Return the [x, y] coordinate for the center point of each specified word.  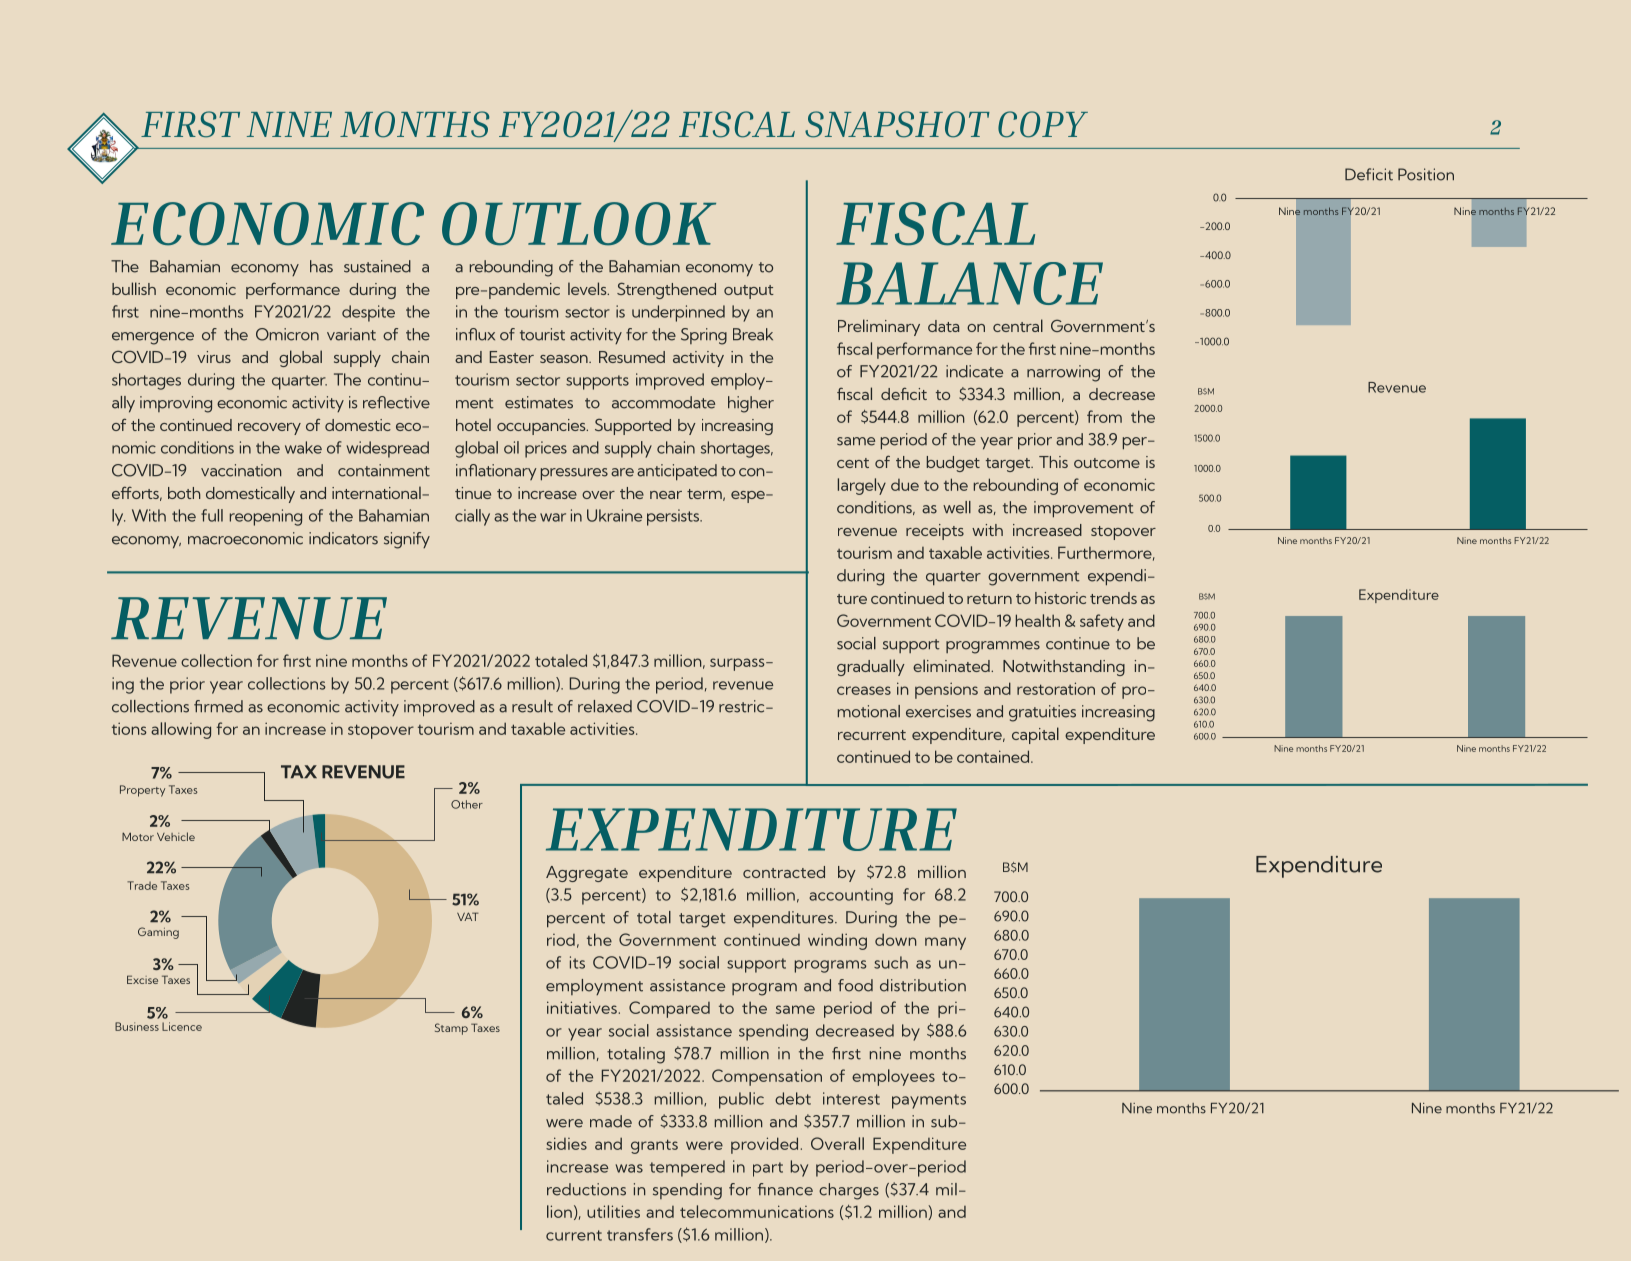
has [321, 266]
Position [1426, 174]
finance [785, 1189]
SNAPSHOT [897, 124]
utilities [613, 1211]
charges [849, 1191]
